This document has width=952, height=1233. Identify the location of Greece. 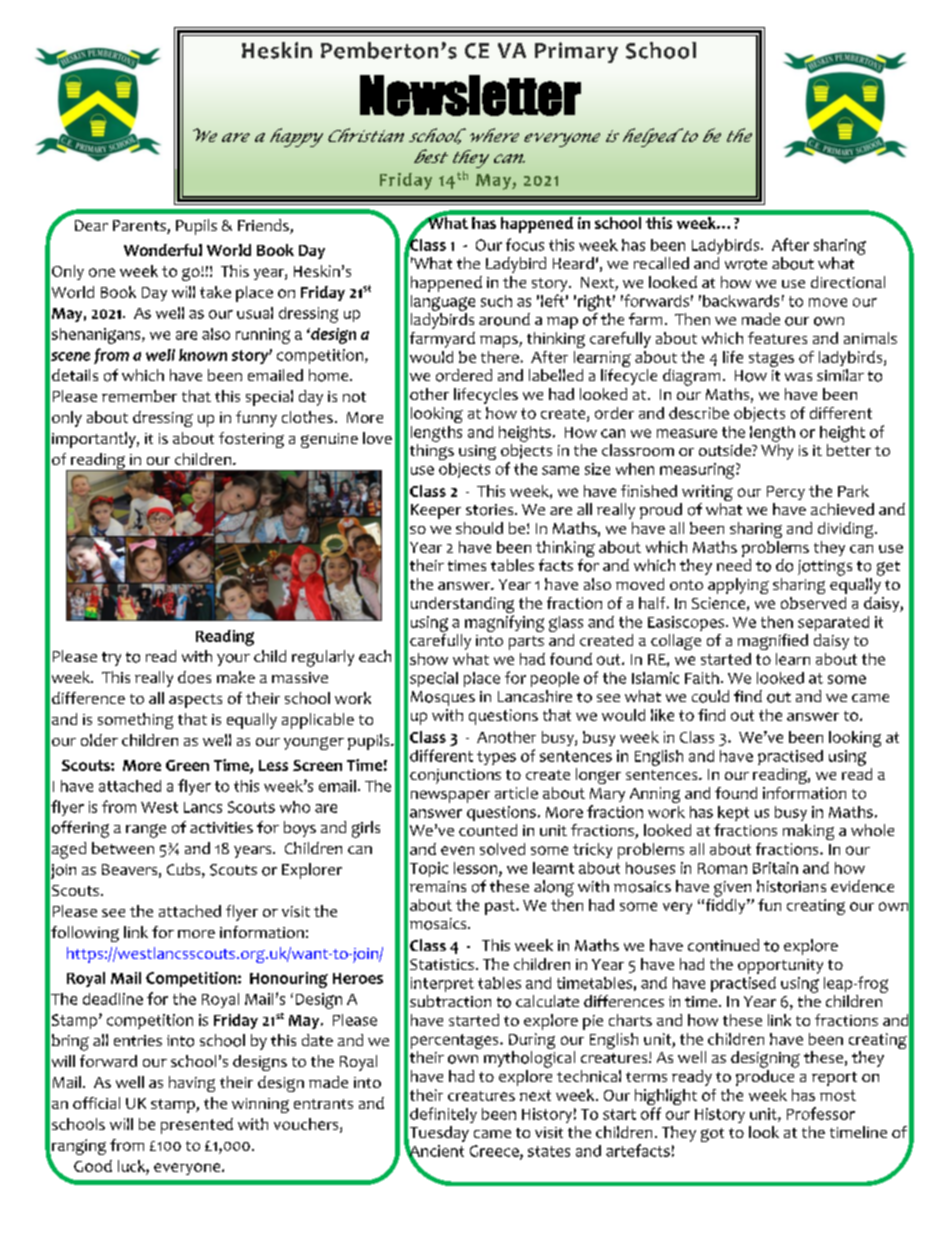
(495, 1152).
